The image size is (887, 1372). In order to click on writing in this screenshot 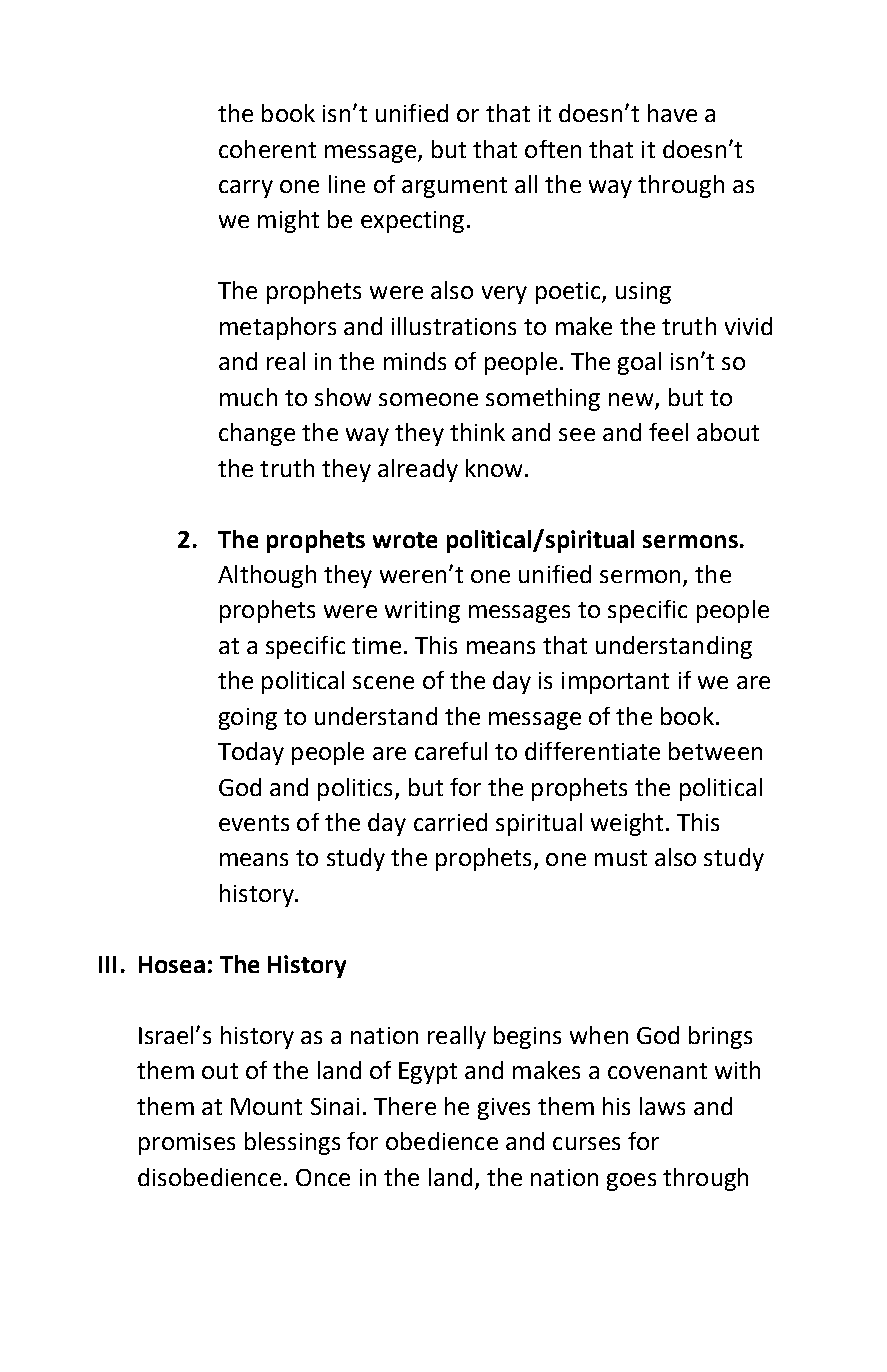, I will do `click(422, 612)`.
